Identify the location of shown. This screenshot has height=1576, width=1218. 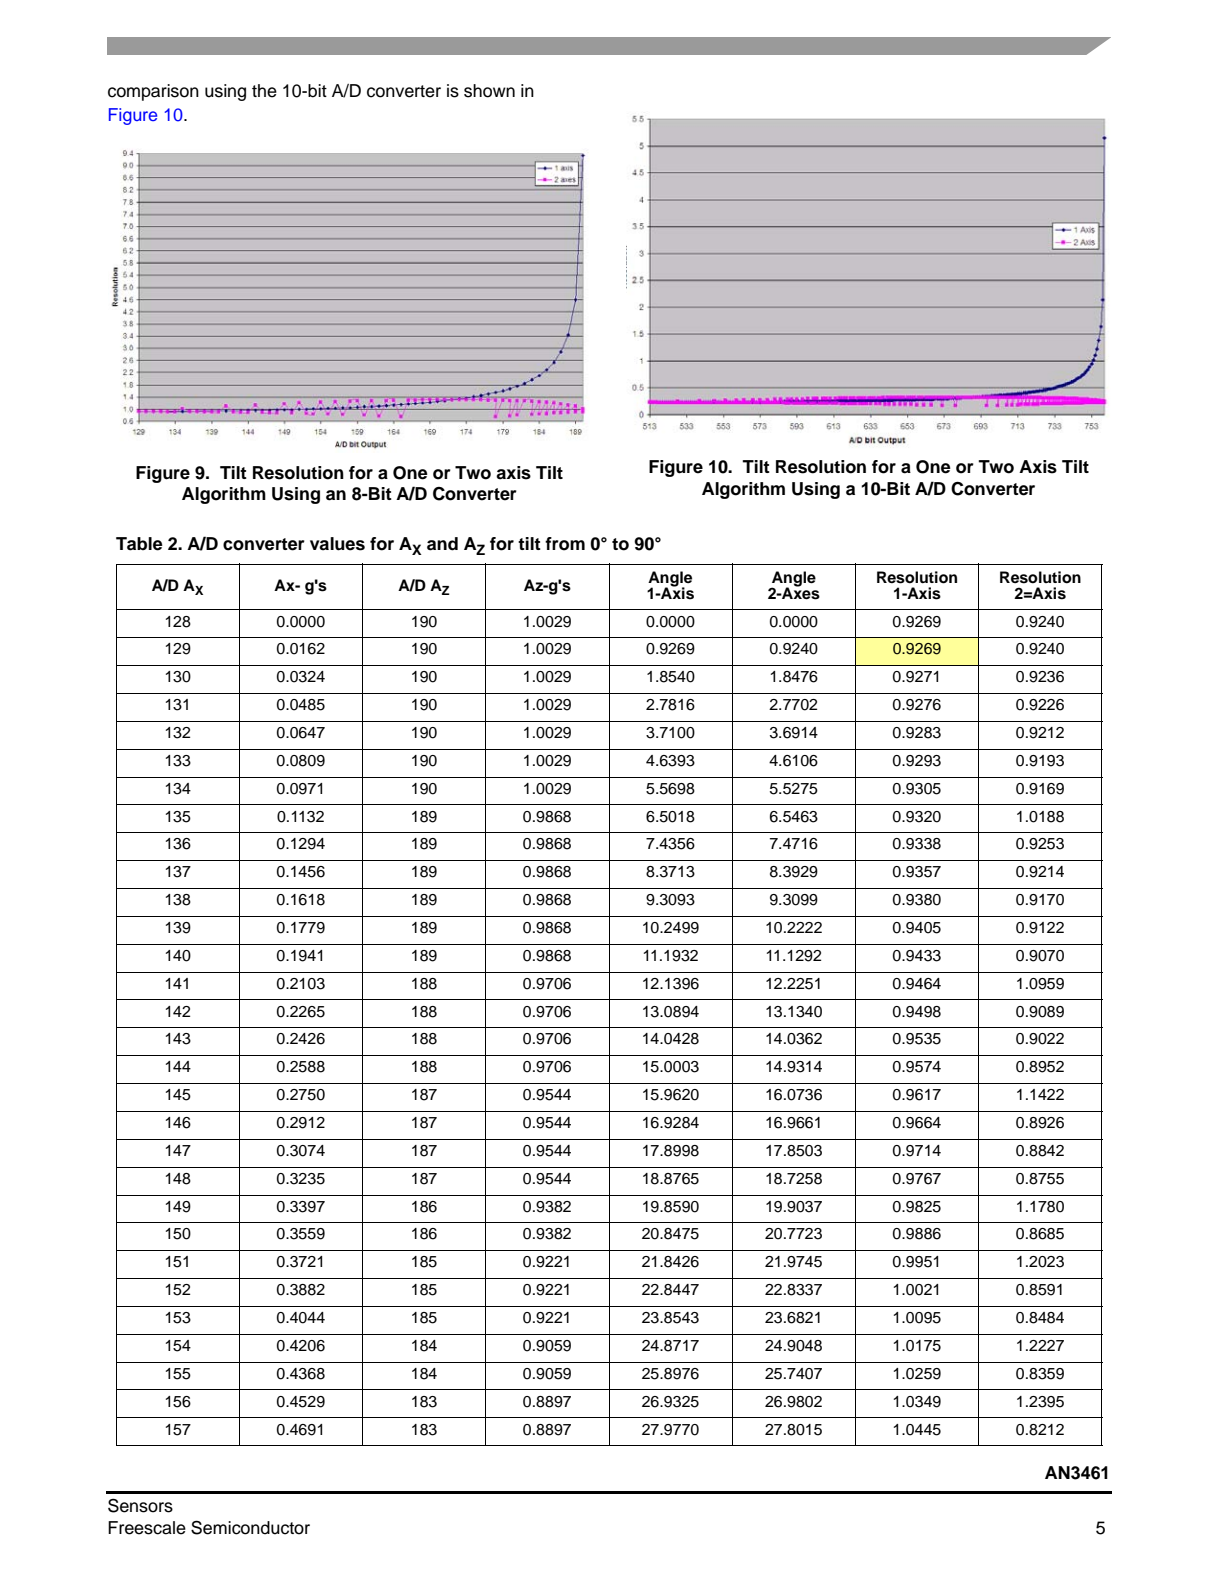
(489, 91).
